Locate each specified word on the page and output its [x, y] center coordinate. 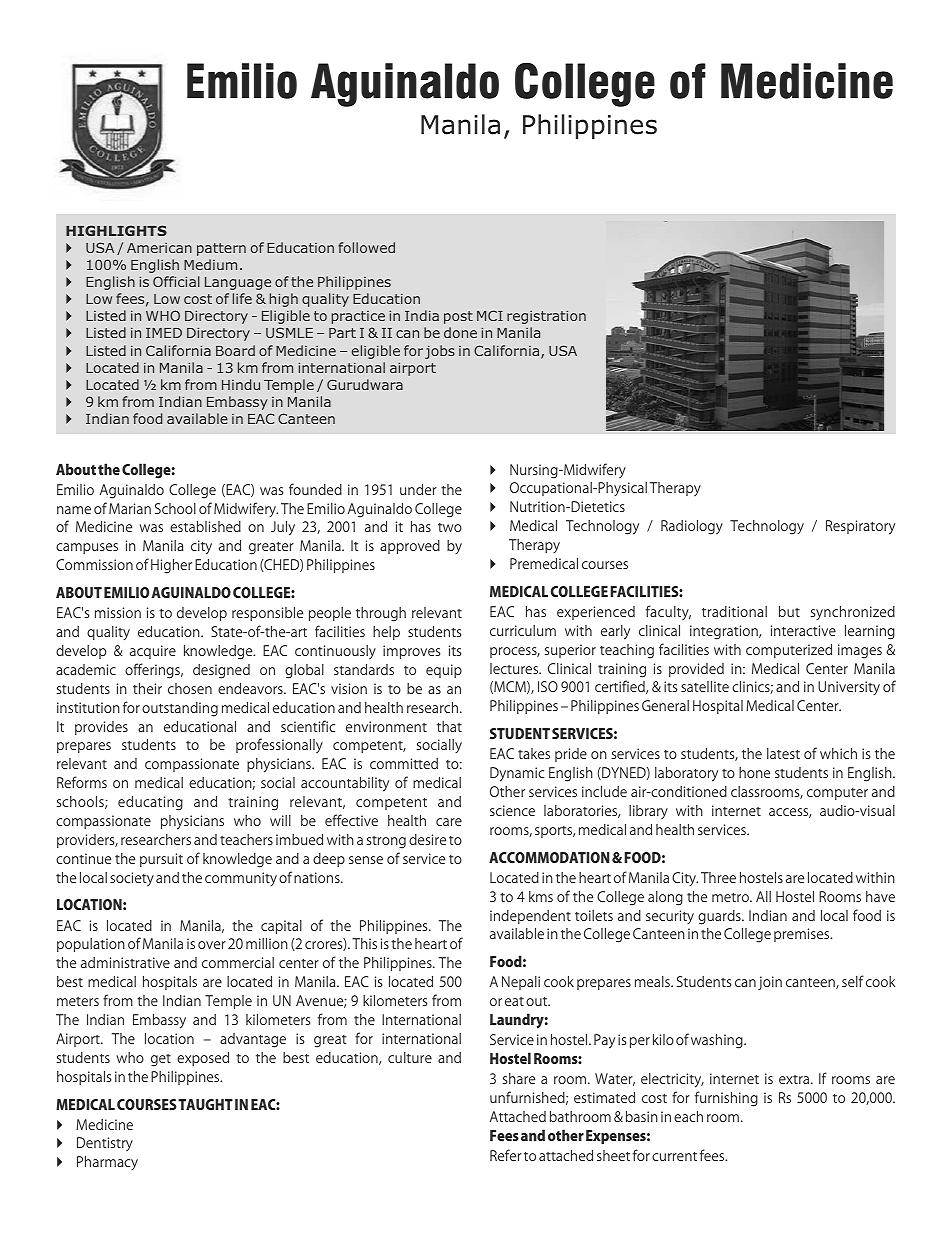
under [418, 489]
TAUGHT [205, 1104]
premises [803, 935]
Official [176, 281]
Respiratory [860, 527]
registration [546, 317]
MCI [490, 315]
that [449, 726]
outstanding [180, 709]
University [849, 688]
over [212, 945]
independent [530, 917]
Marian [130, 508]
